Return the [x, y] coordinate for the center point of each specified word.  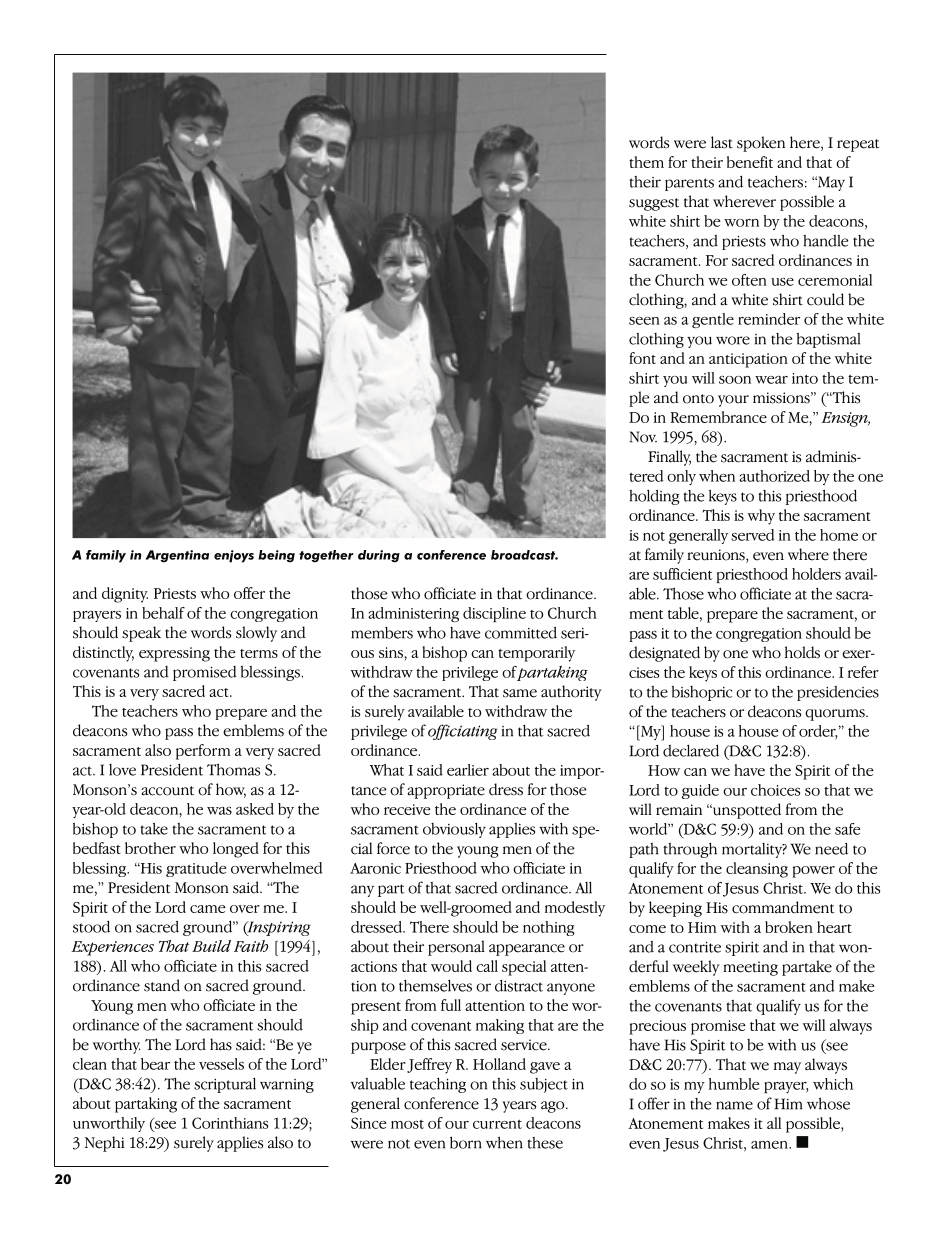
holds [802, 652]
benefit [750, 162]
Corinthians [230, 1123]
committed [521, 632]
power [813, 872]
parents [689, 184]
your [733, 401]
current [497, 1124]
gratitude [196, 869]
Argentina [177, 556]
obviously [454, 830]
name [734, 1105]
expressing [174, 654]
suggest [654, 204]
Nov [643, 437]
